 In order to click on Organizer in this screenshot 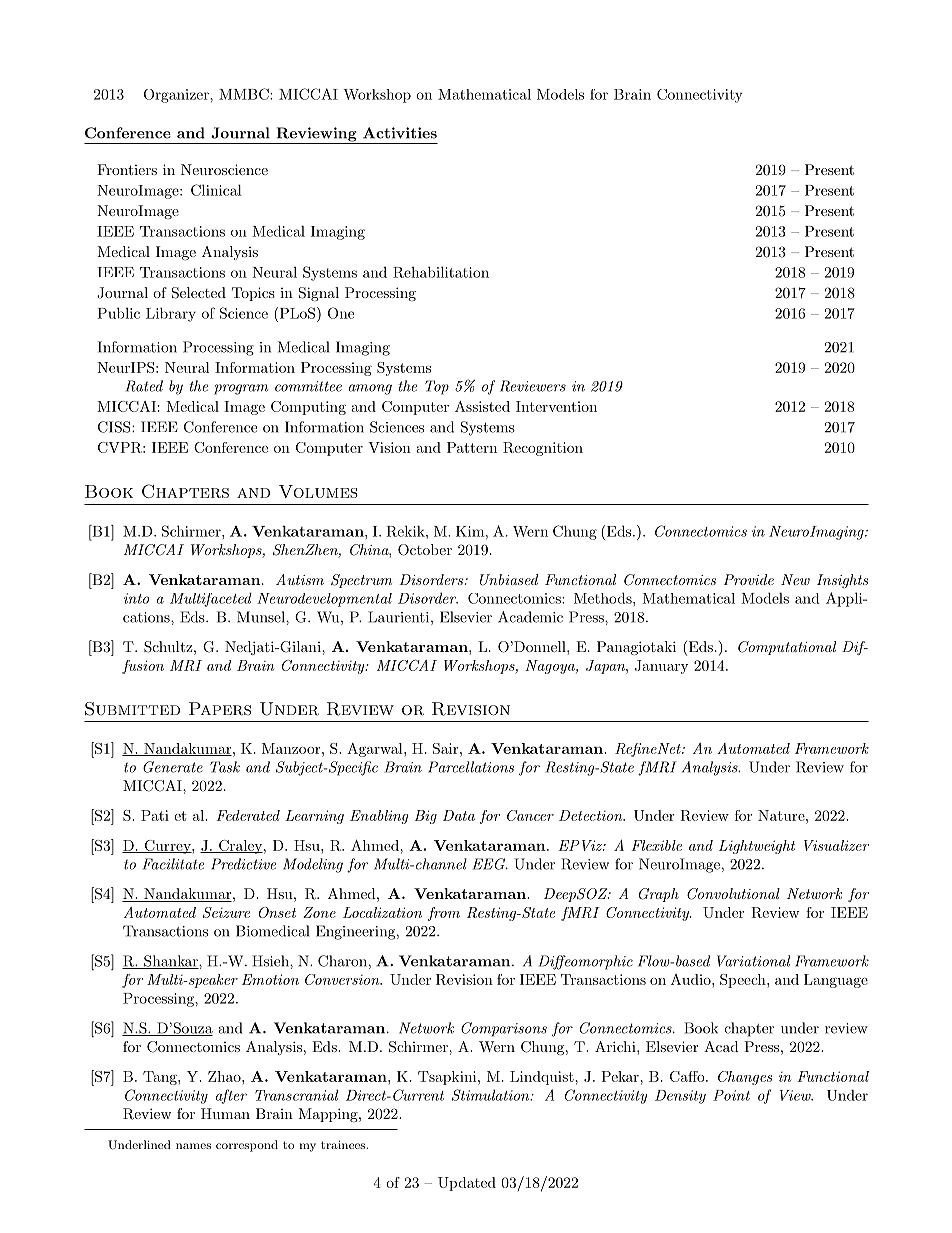, I will do `click(177, 96)`.
